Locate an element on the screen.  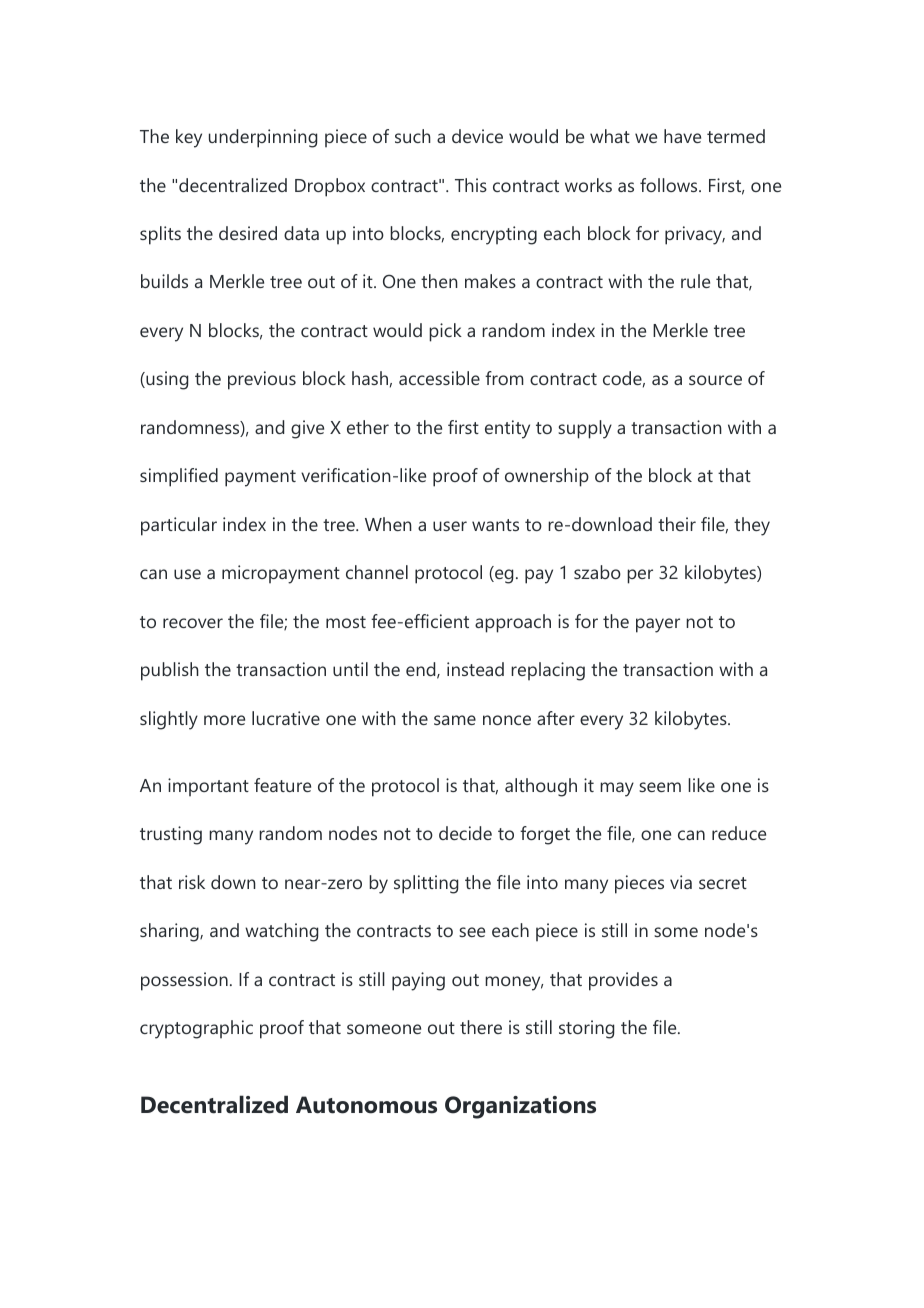
follows is located at coordinates (670, 185).
